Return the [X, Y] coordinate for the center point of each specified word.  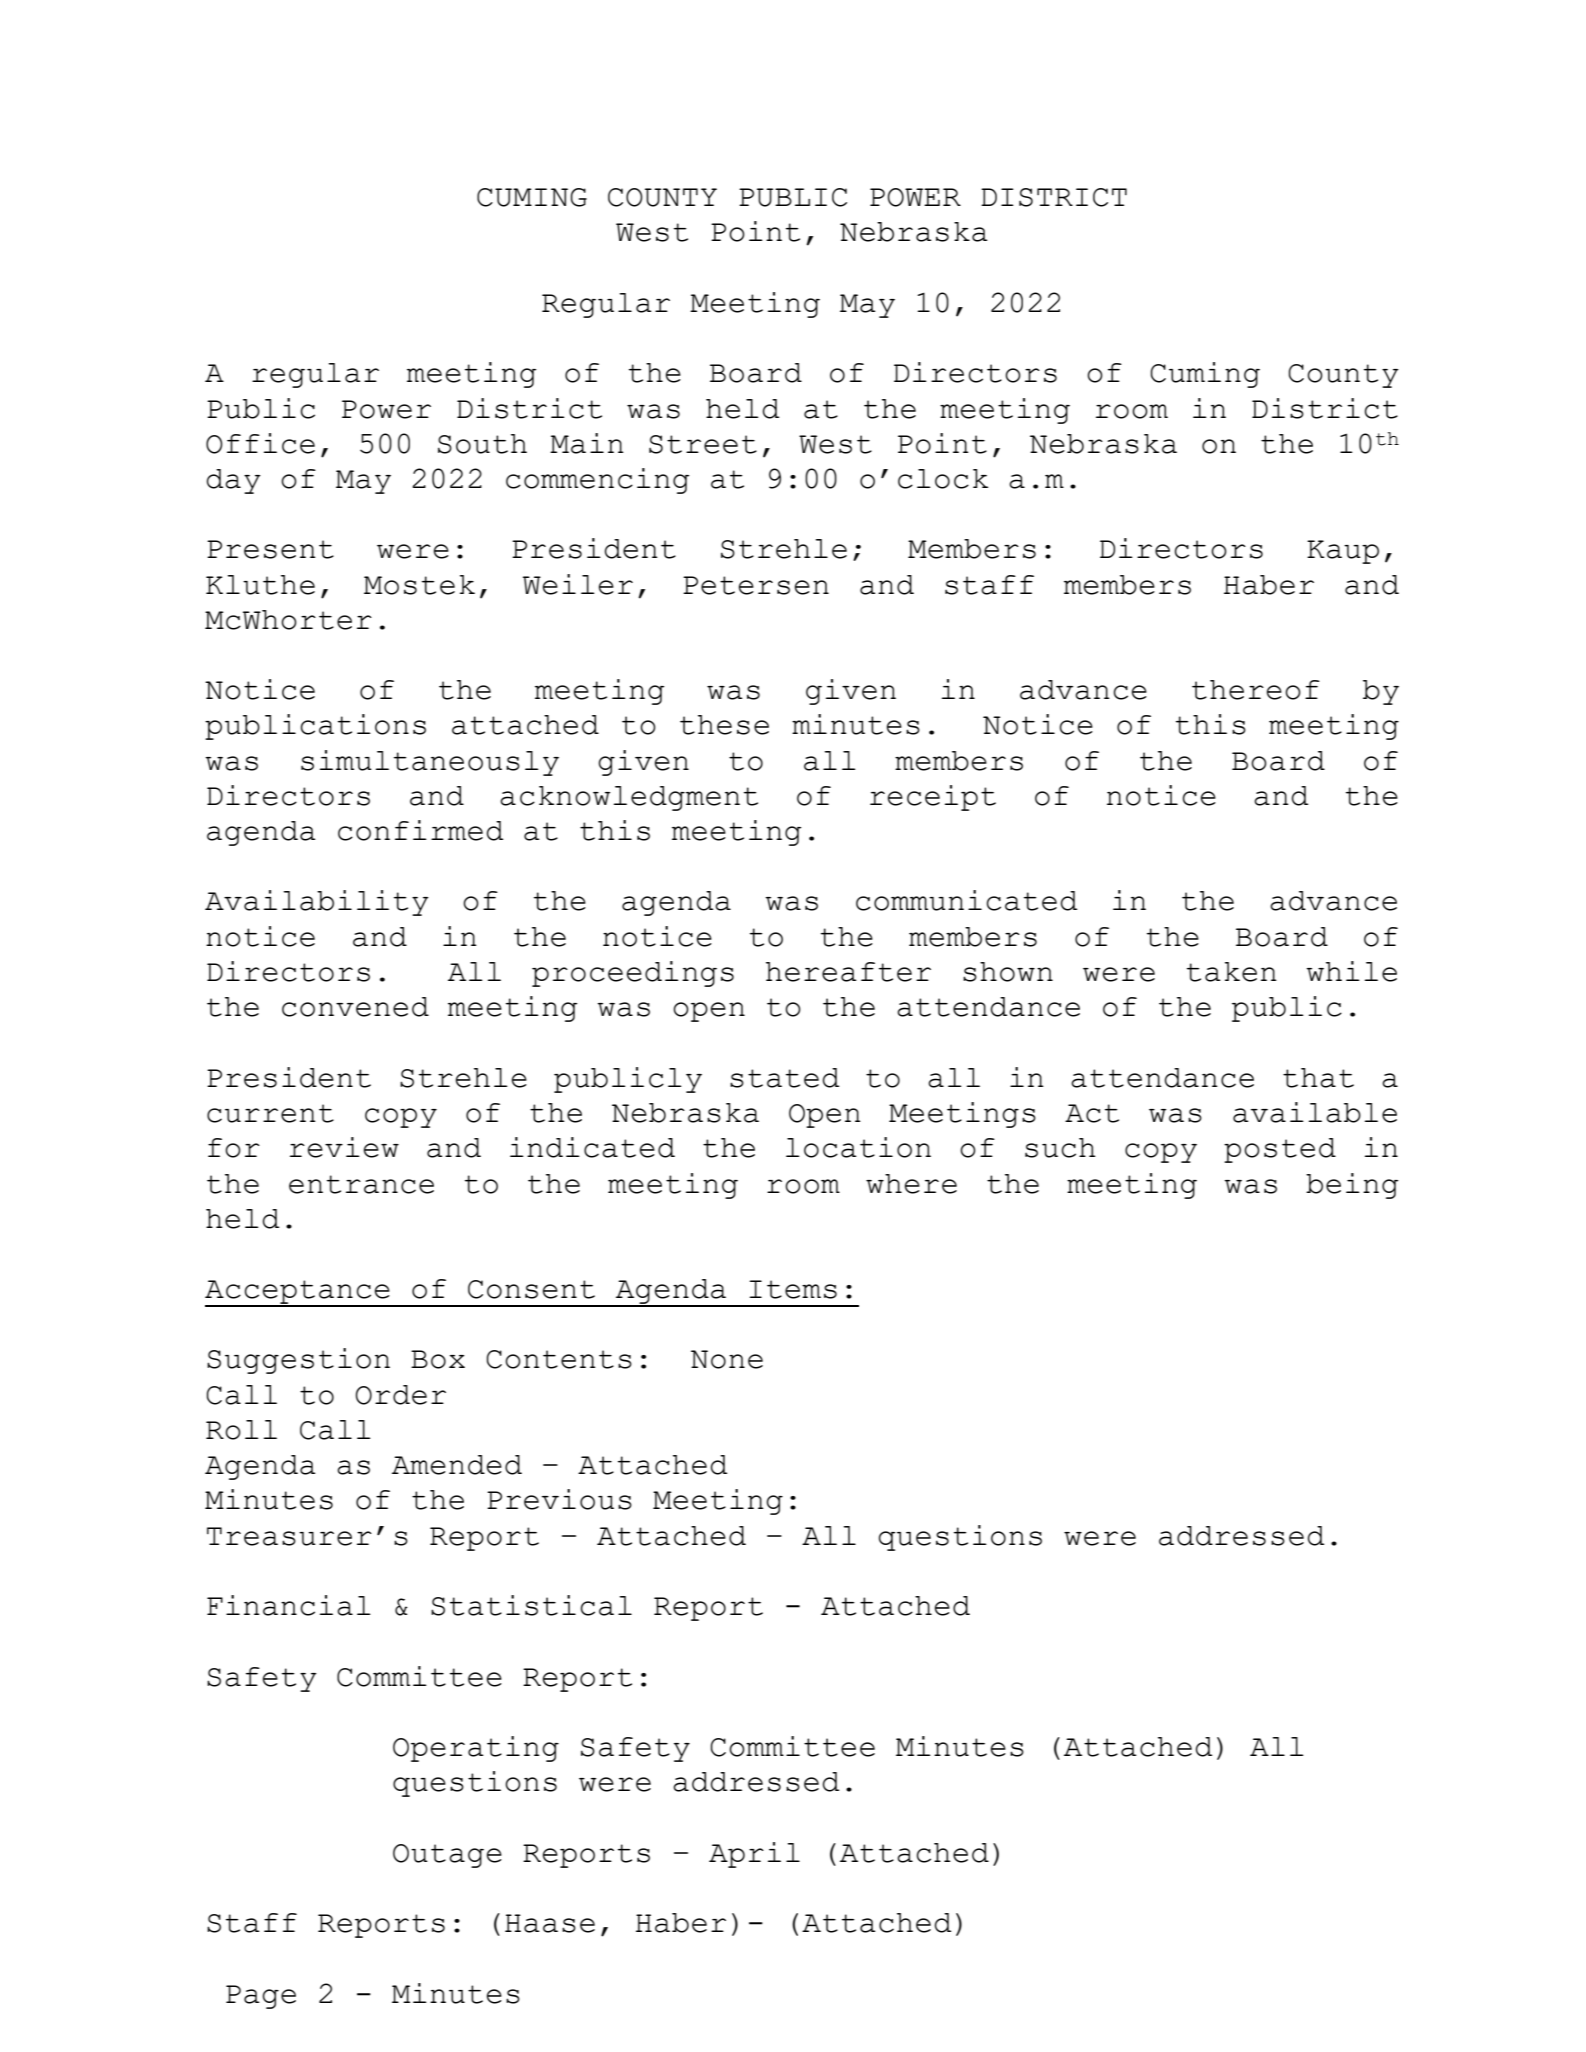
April [754, 1855]
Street [703, 444]
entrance [361, 1184]
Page [261, 1997]
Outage [447, 1856]
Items [793, 1289]
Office [260, 443]
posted [1280, 1150]
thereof [1256, 690]
